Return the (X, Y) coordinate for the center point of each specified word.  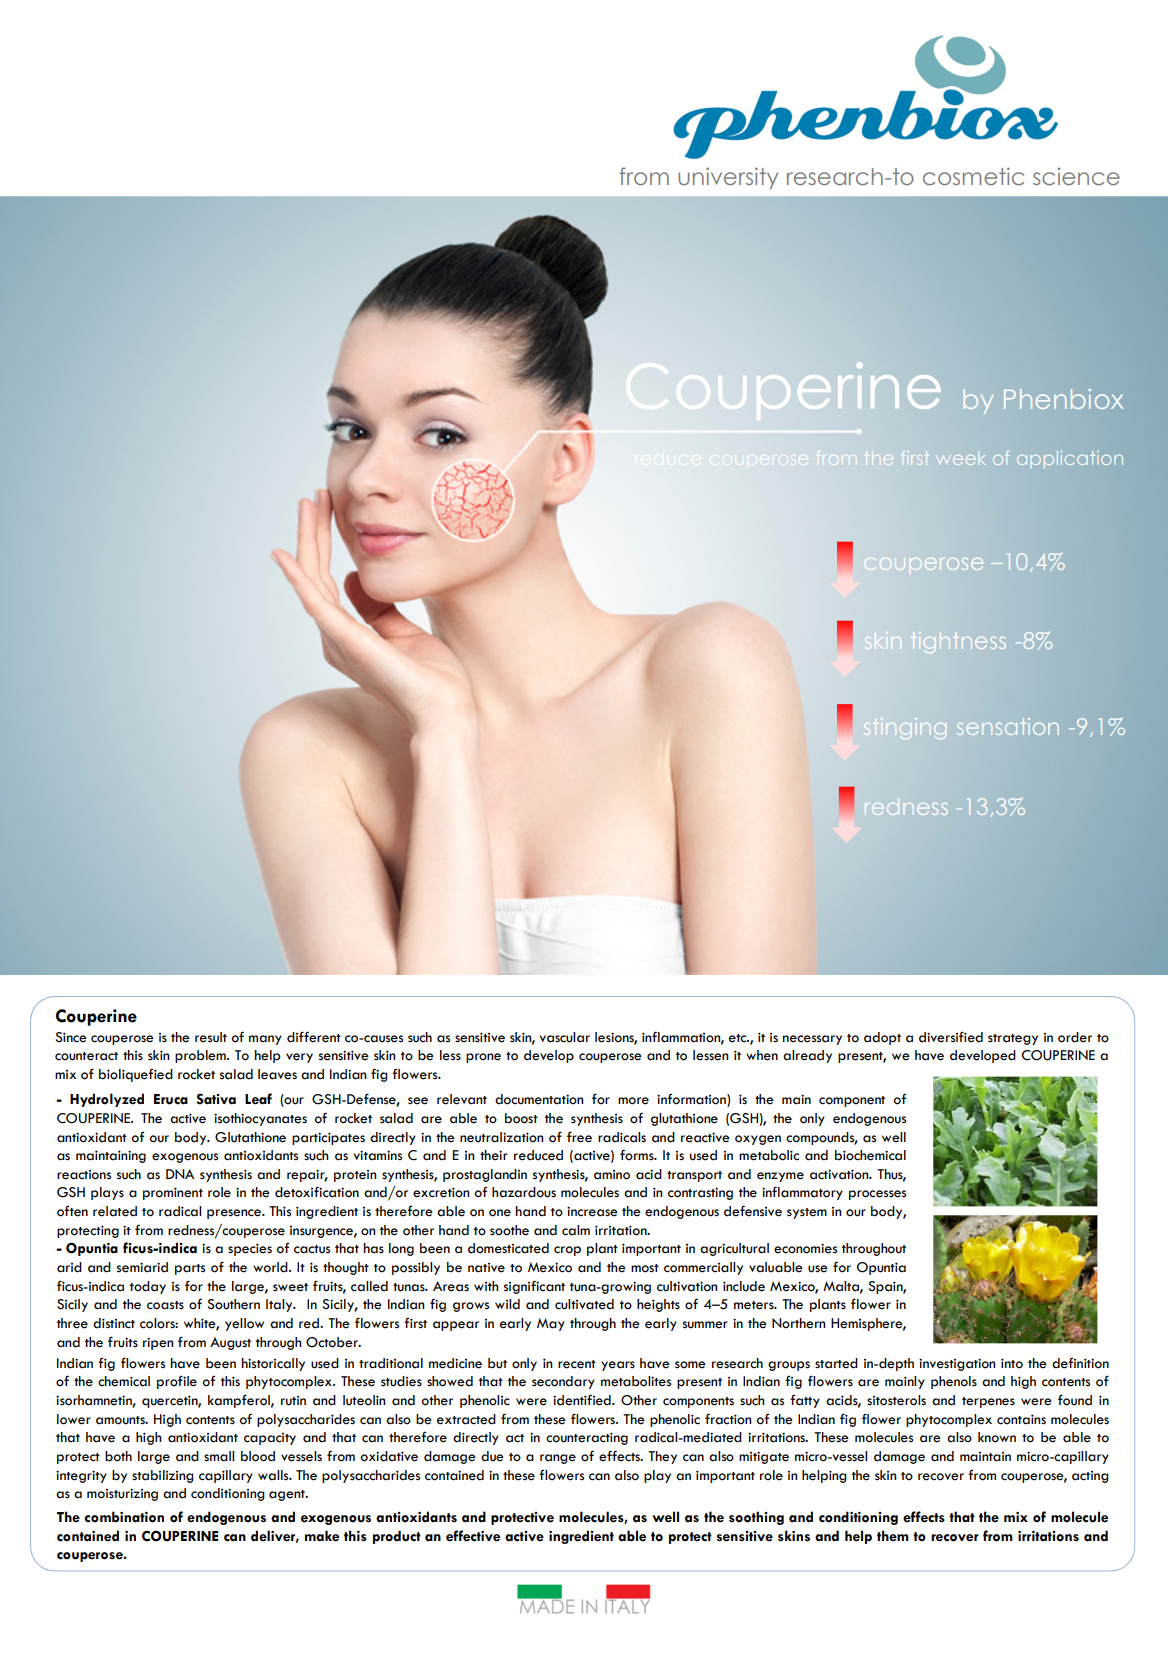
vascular (565, 1037)
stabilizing (163, 1476)
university (728, 178)
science (1076, 177)
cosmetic (973, 176)
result (211, 1037)
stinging (905, 728)
